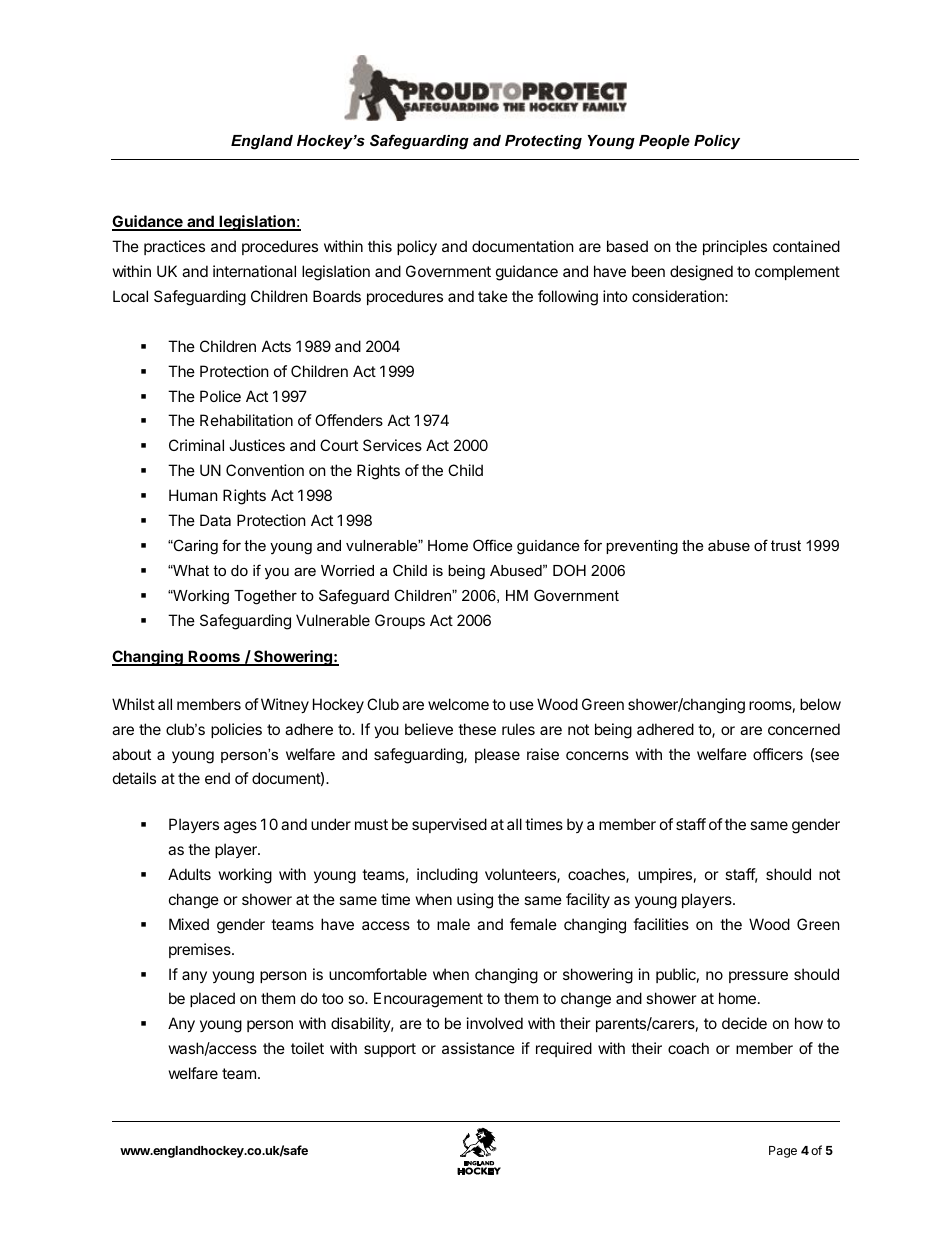 Image resolution: width=952 pixels, height=1233 pixels. I want to click on assistance, so click(478, 1048).
